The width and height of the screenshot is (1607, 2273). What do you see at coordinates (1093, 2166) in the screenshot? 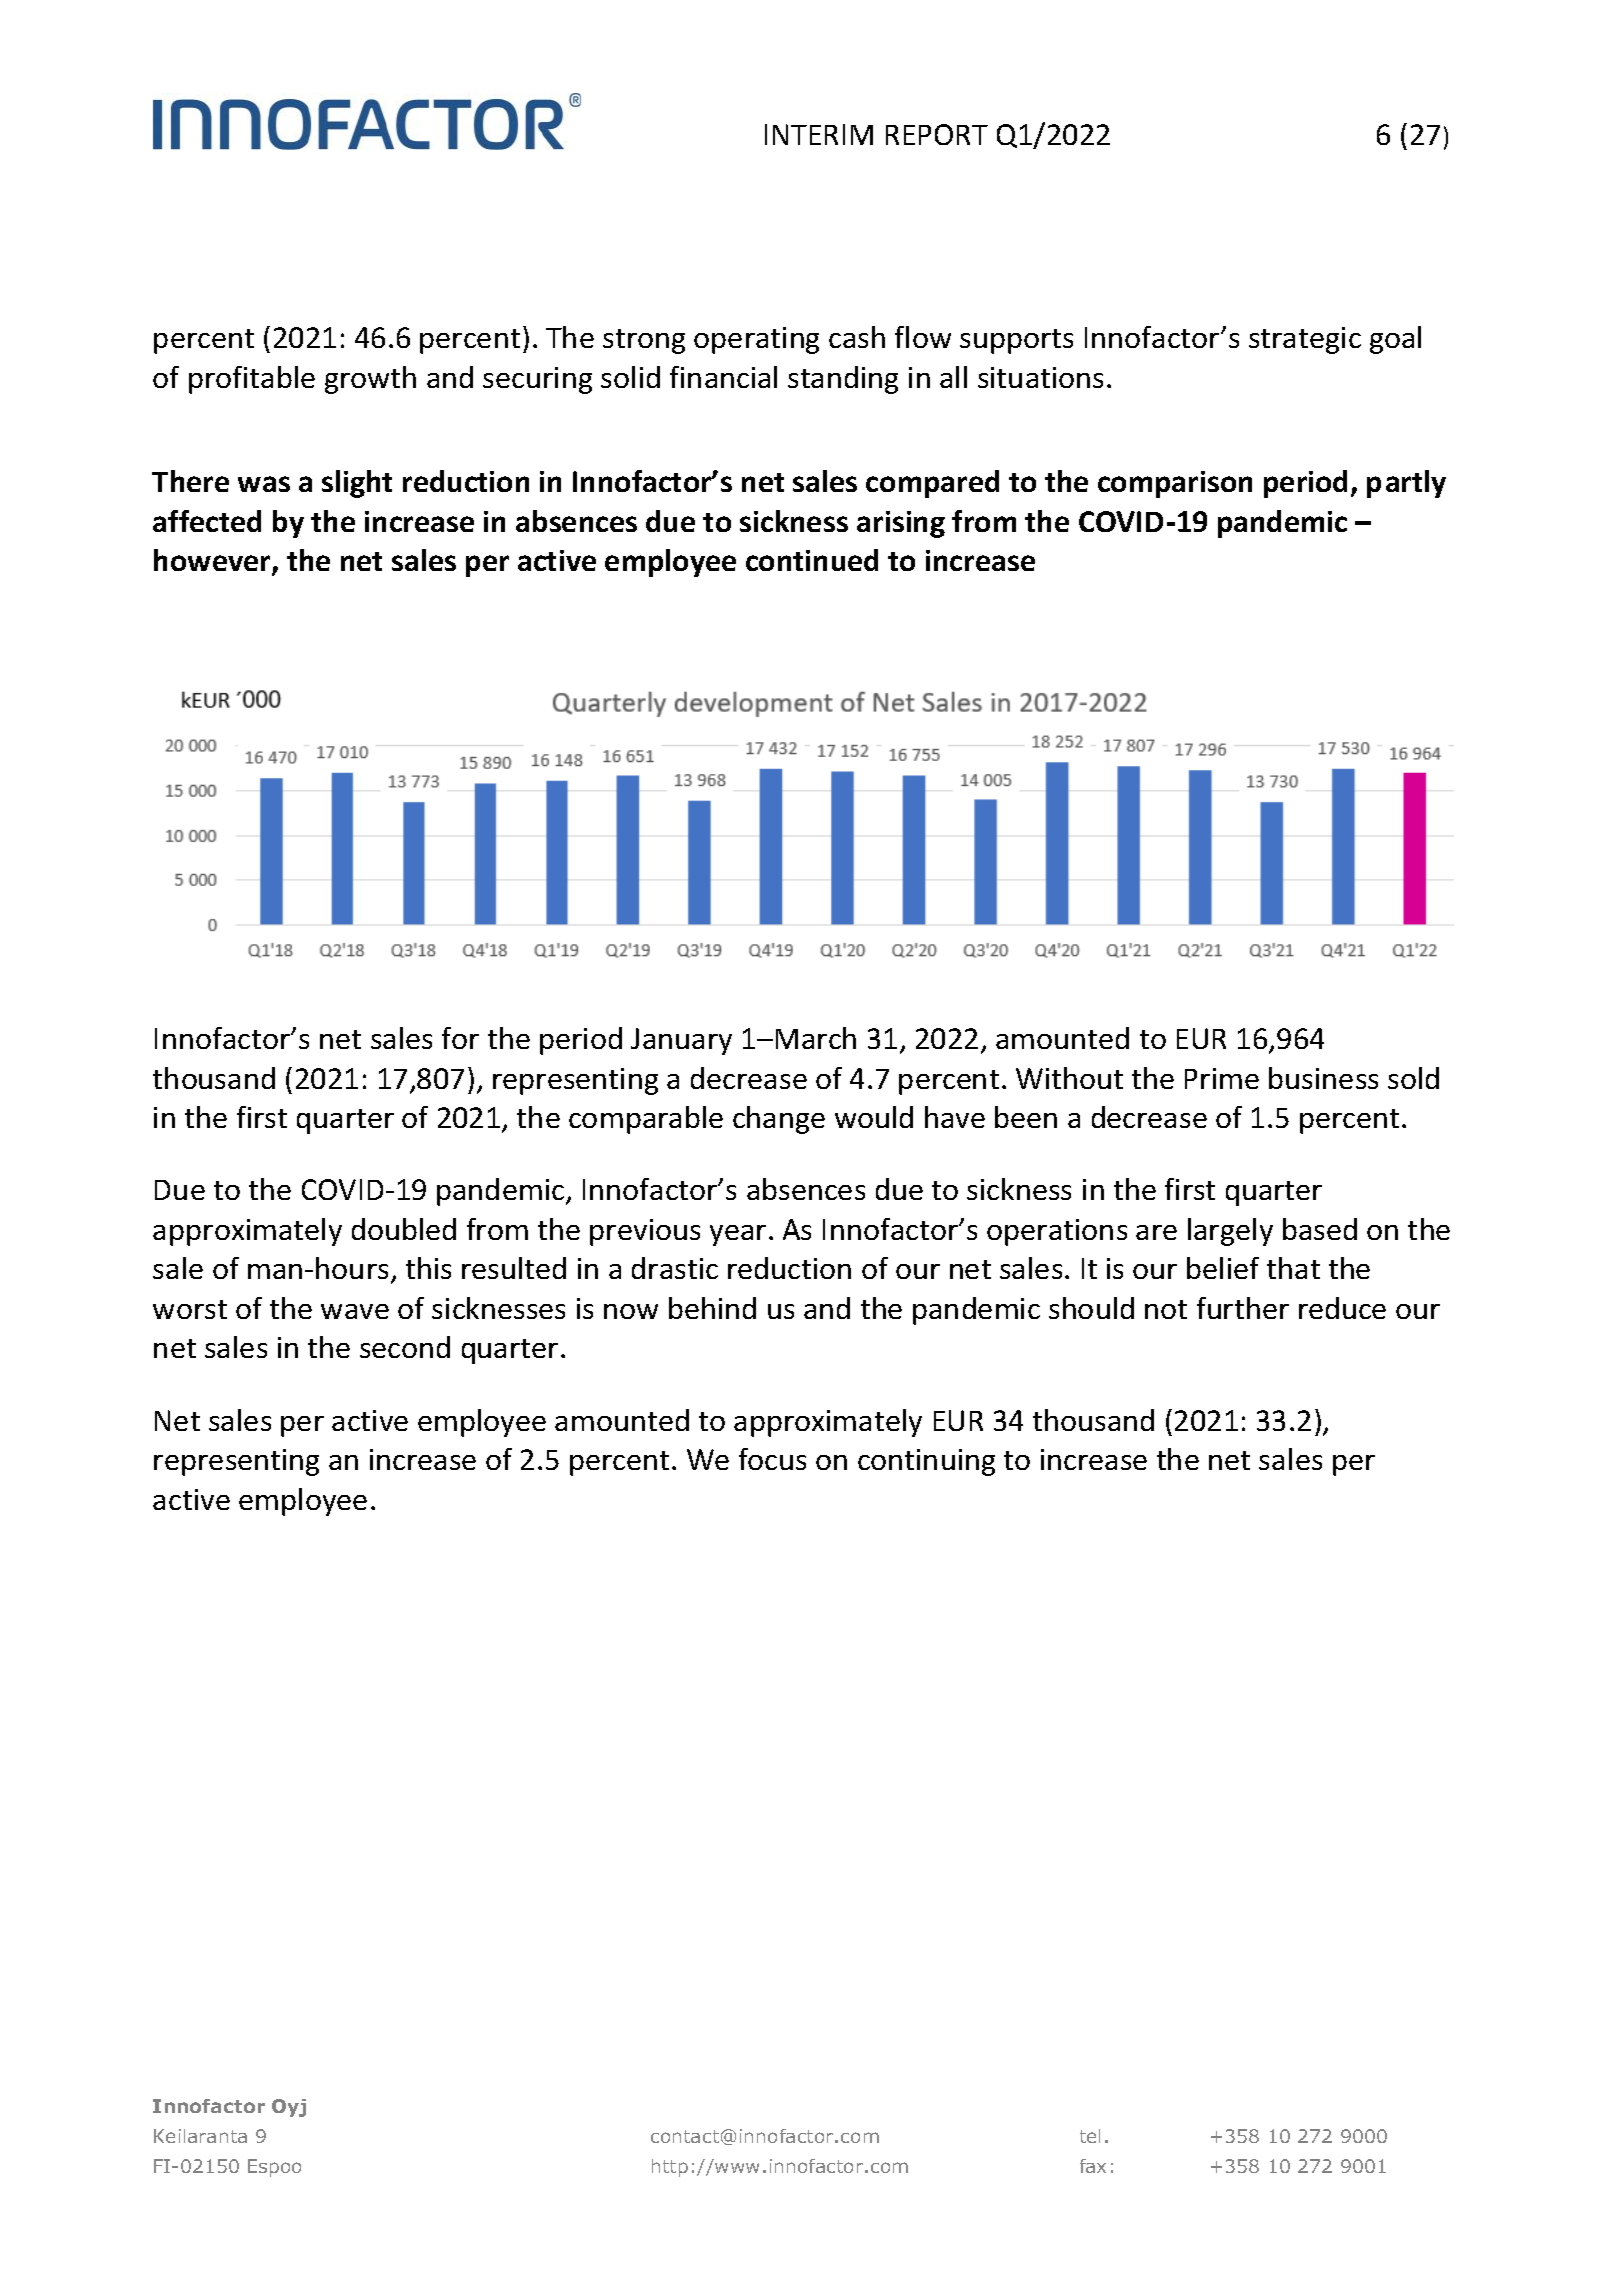
I see `fax` at bounding box center [1093, 2166].
